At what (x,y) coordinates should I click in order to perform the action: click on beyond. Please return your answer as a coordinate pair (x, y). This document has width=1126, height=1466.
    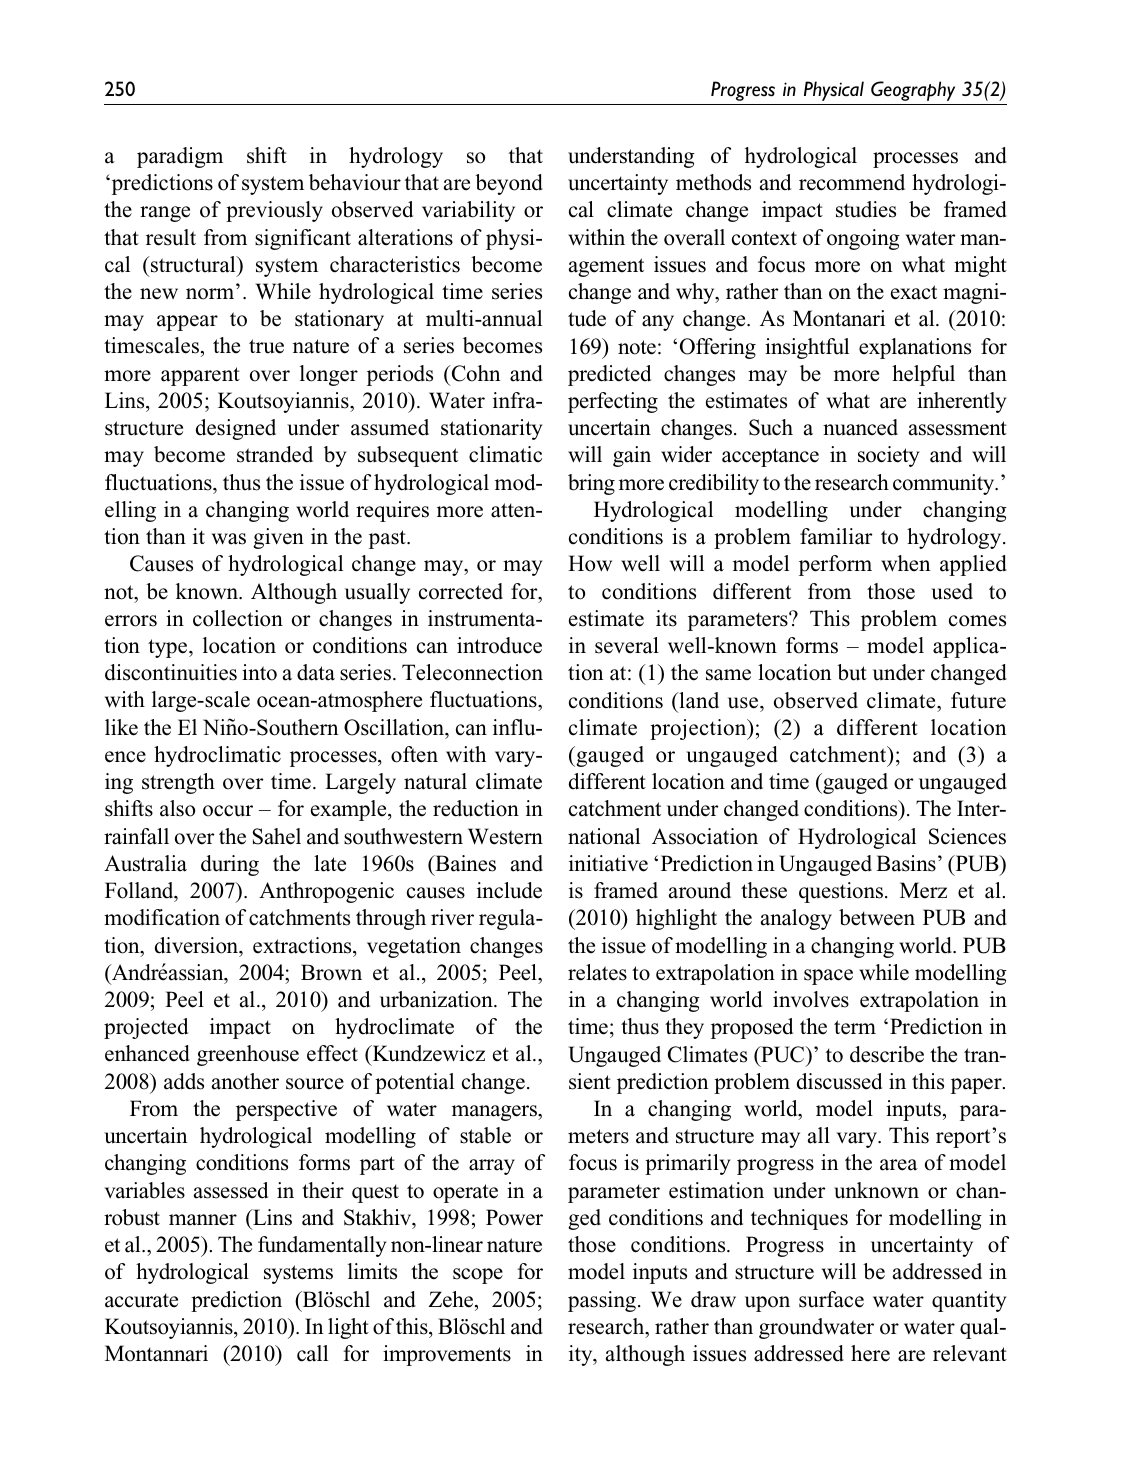
    Looking at the image, I should click on (509, 184).
